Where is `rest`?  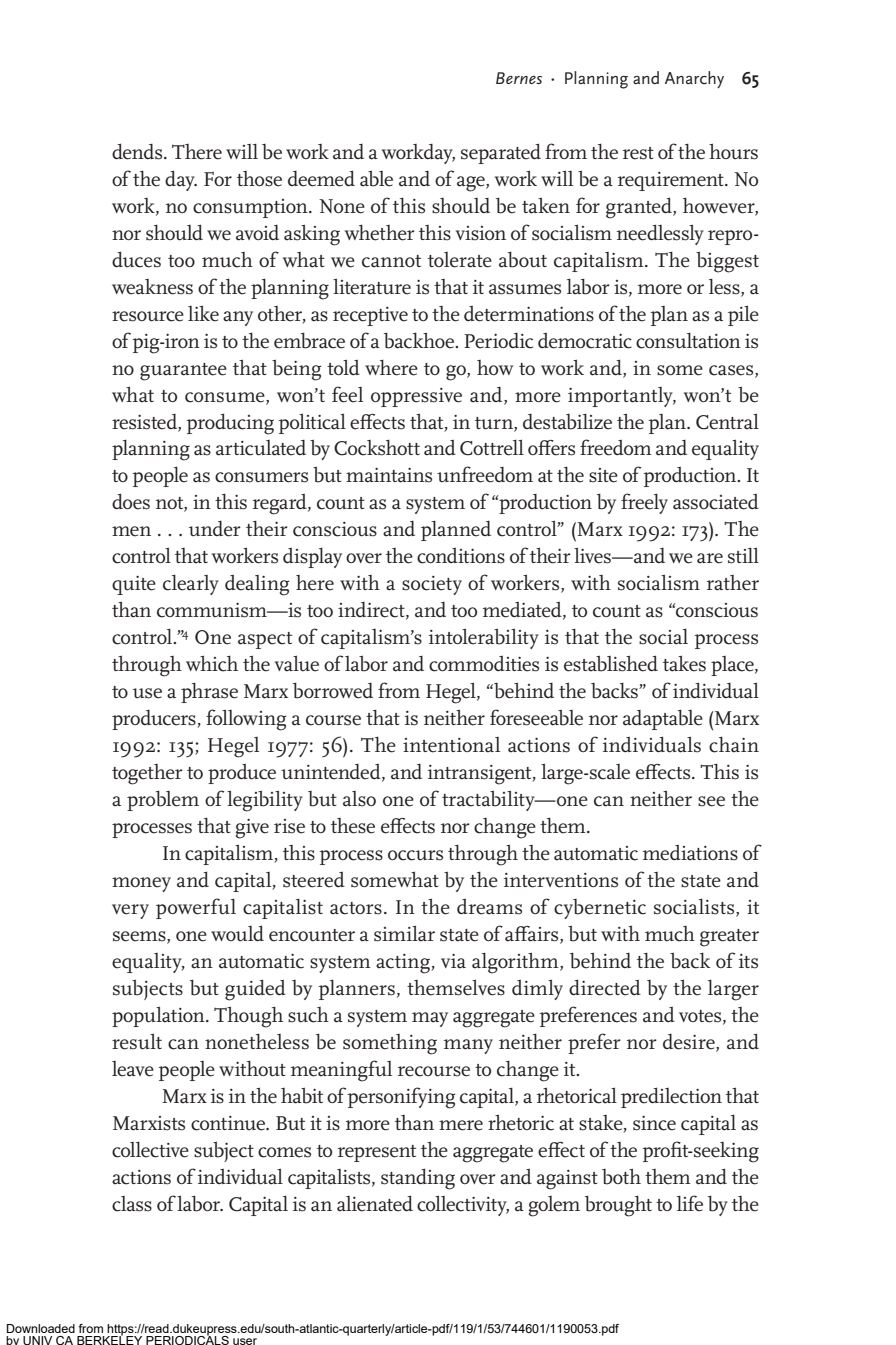 rest is located at coordinates (638, 153).
